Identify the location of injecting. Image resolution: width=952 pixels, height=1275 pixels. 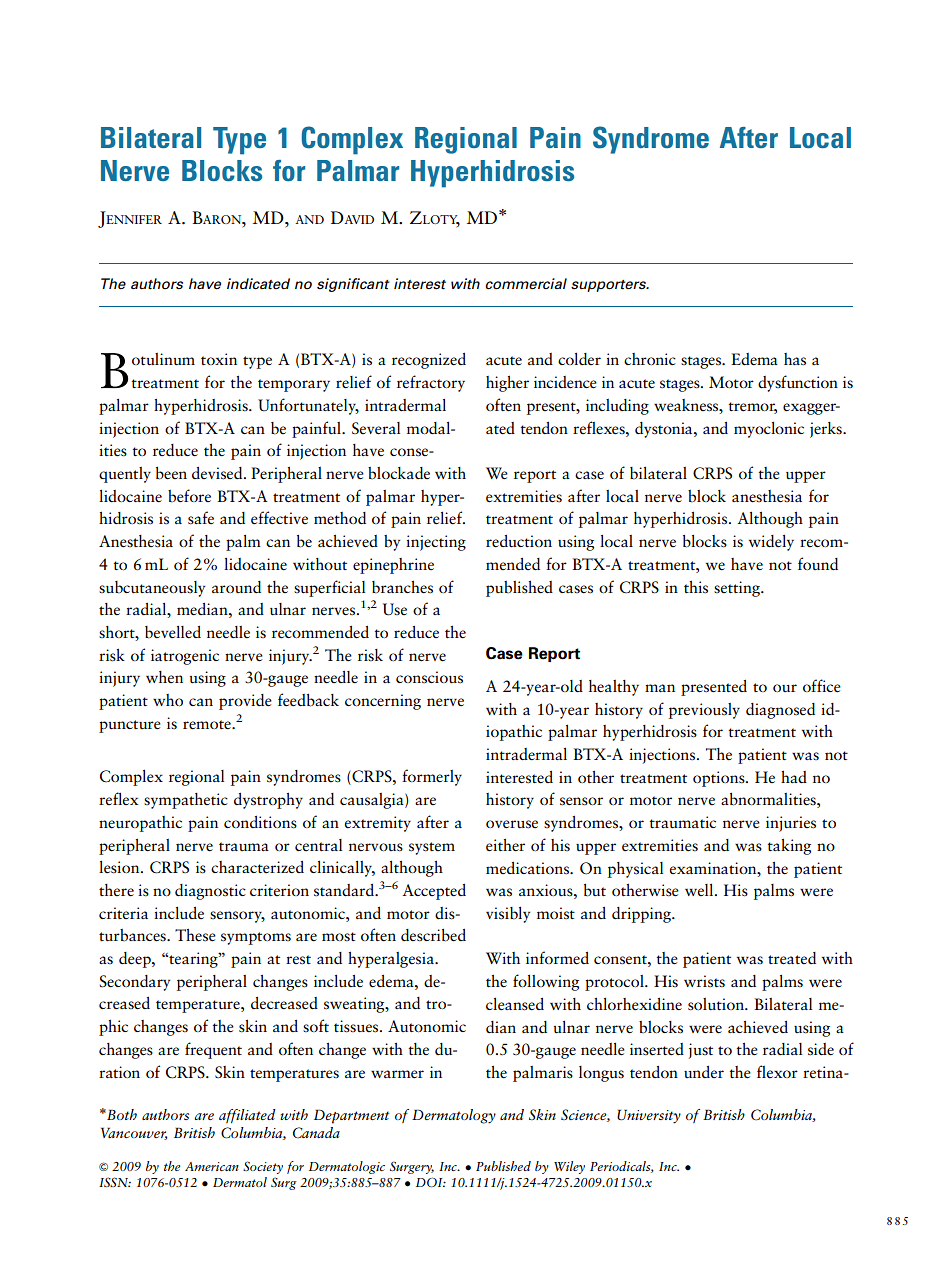
(436, 543).
